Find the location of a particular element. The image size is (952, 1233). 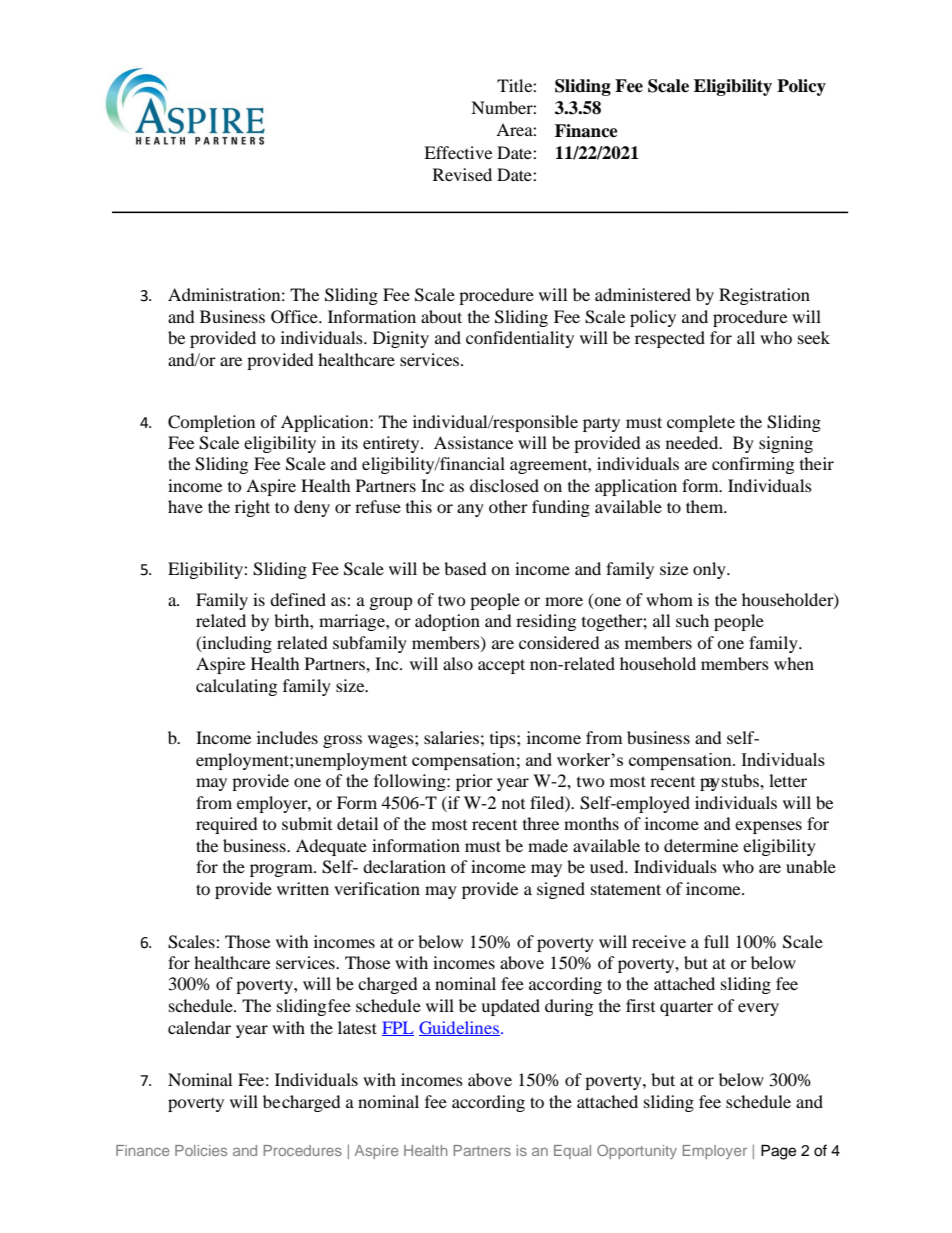

Page is located at coordinates (778, 1152).
